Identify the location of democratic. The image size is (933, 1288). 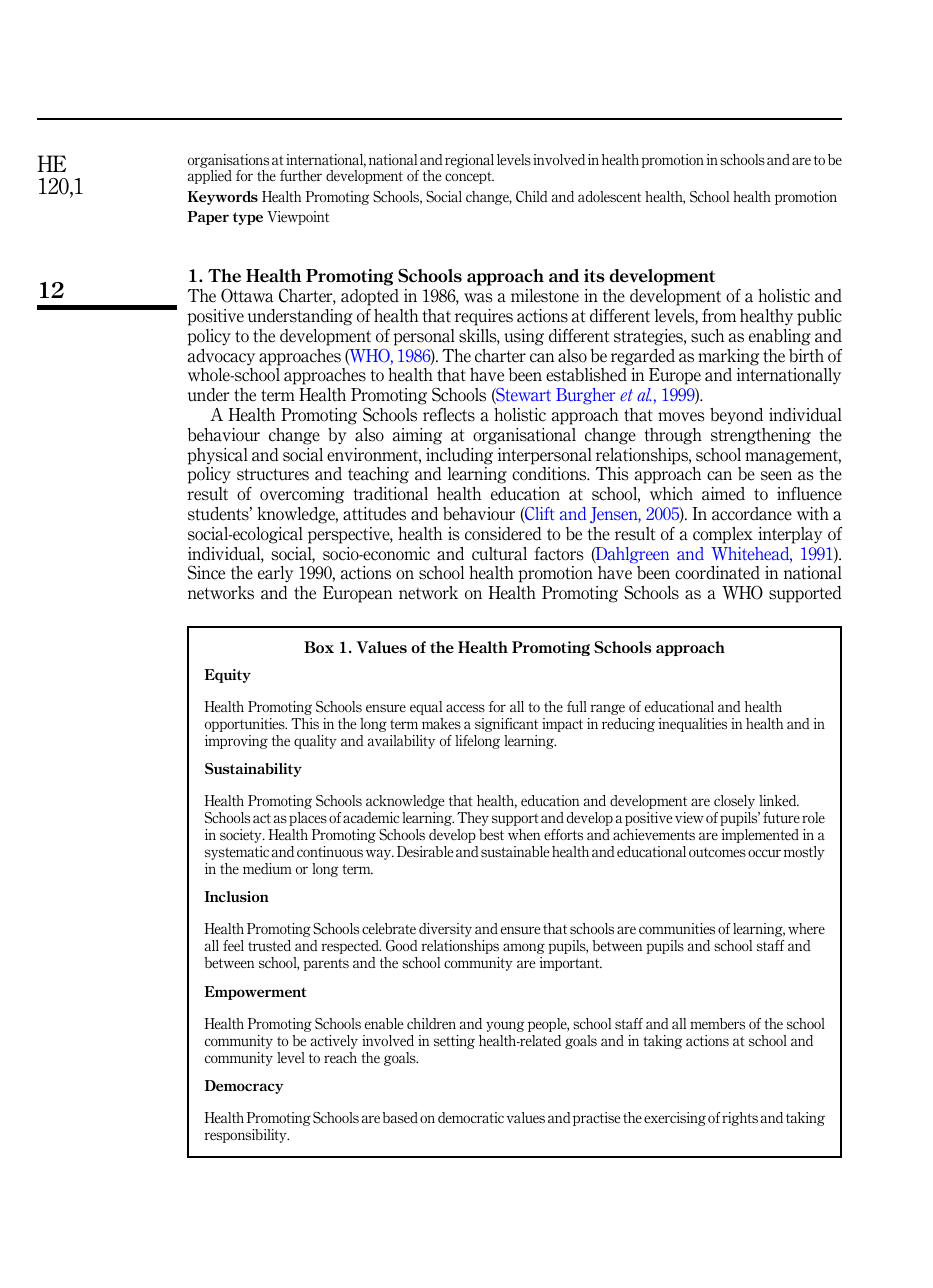
(471, 1117).
